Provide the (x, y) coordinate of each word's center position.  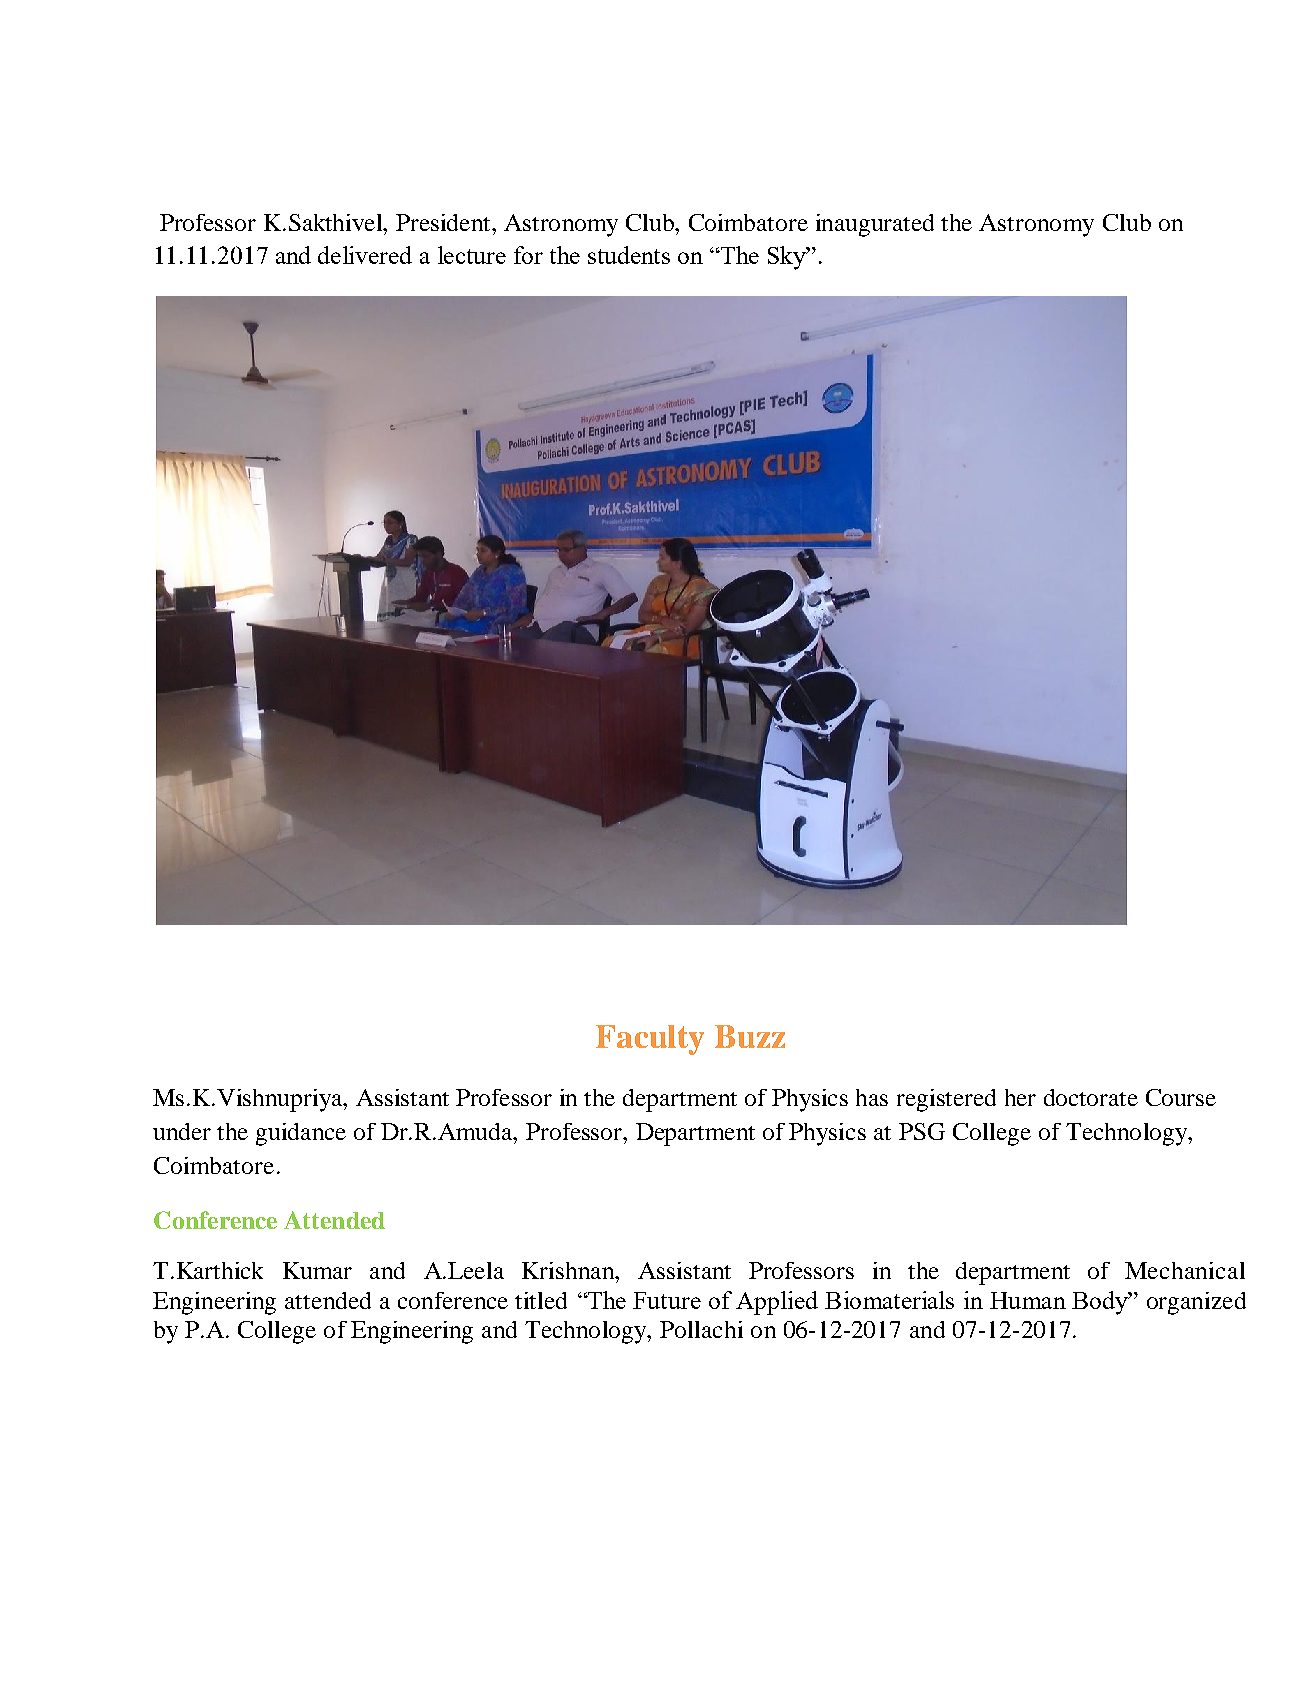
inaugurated (875, 225)
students (629, 255)
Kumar (317, 1270)
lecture (472, 255)
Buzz (750, 1036)
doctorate (1091, 1097)
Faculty (650, 1040)
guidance (301, 1134)
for (528, 255)
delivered (365, 255)
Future (667, 1300)
